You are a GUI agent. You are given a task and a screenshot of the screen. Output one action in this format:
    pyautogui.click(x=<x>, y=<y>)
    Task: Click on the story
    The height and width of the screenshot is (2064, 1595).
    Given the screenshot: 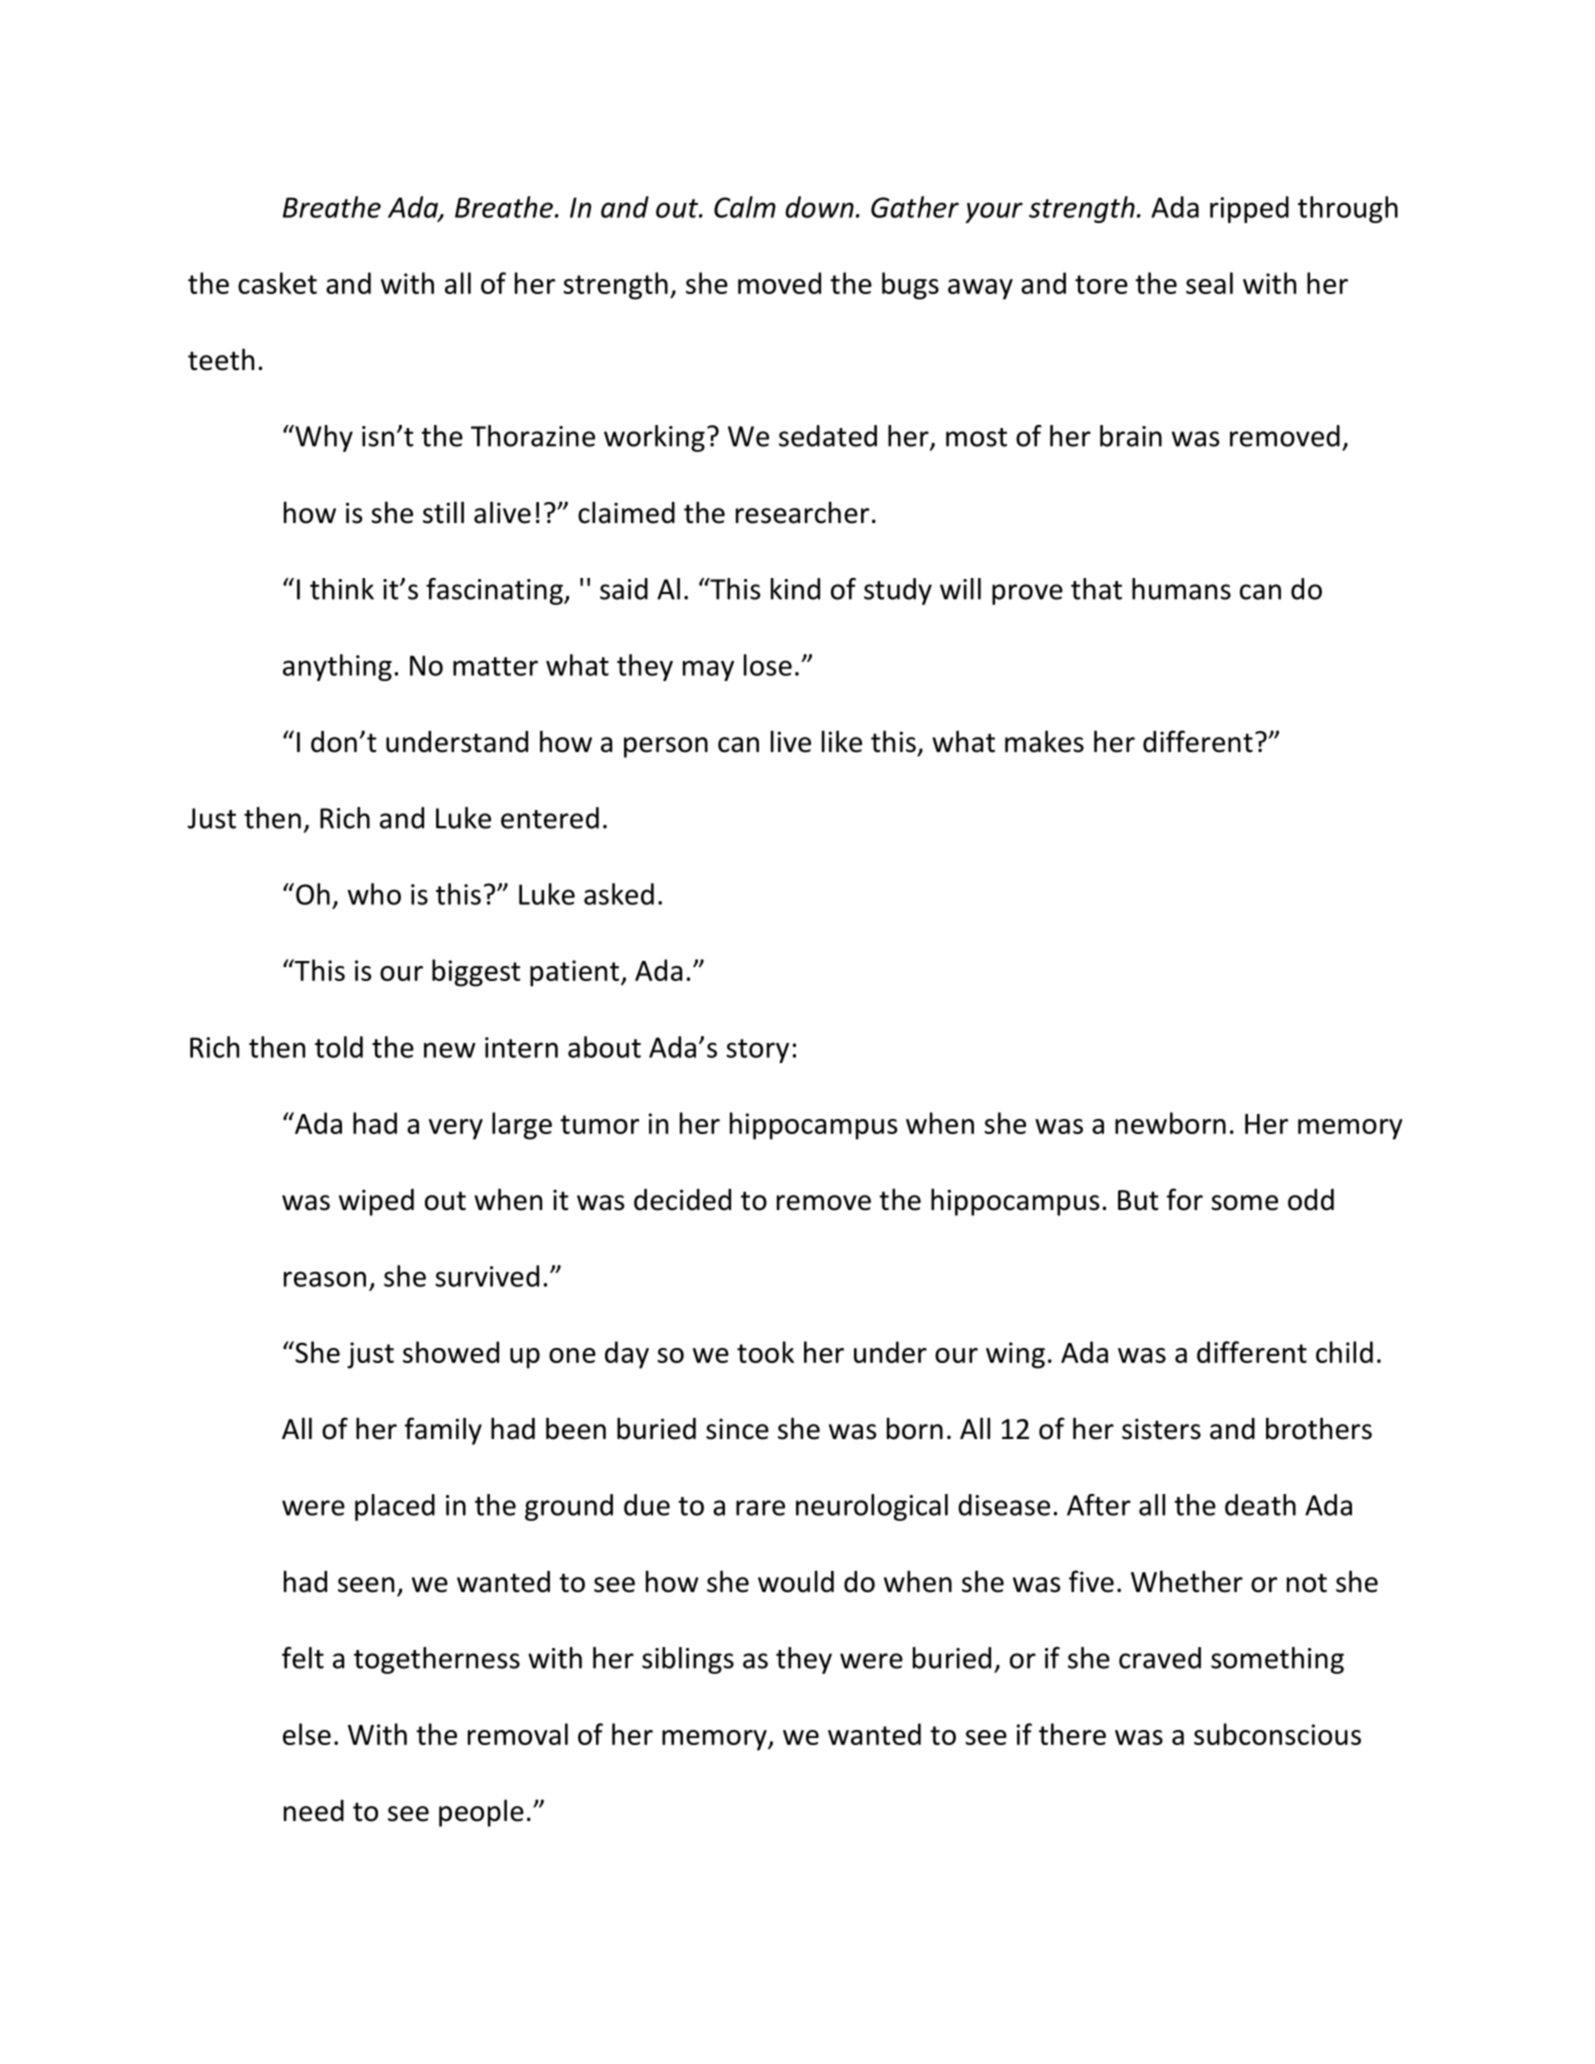 What is the action you would take?
    pyautogui.click(x=757, y=1051)
